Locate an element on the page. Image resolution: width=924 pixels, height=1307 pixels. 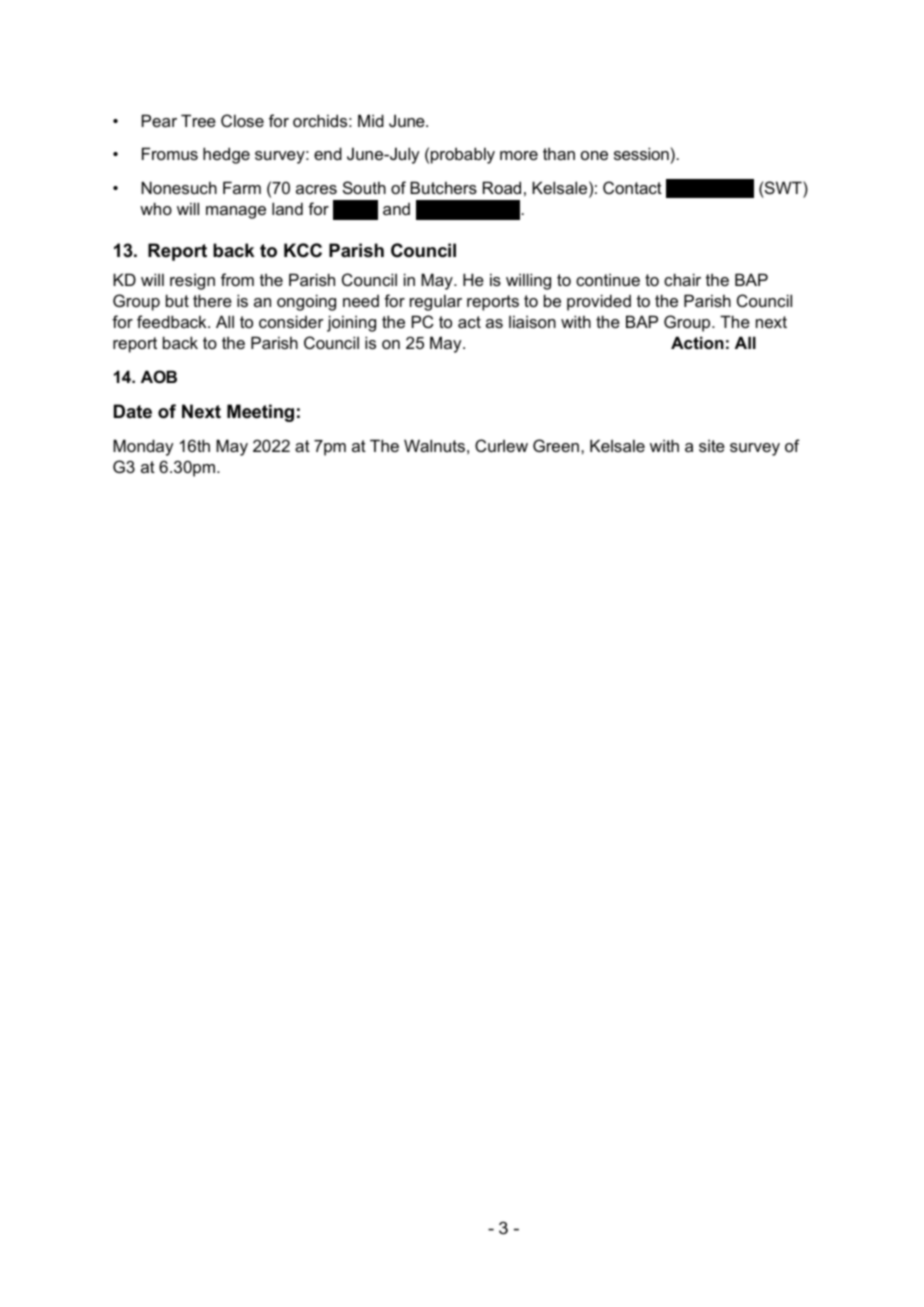
session is located at coordinates (641, 153).
